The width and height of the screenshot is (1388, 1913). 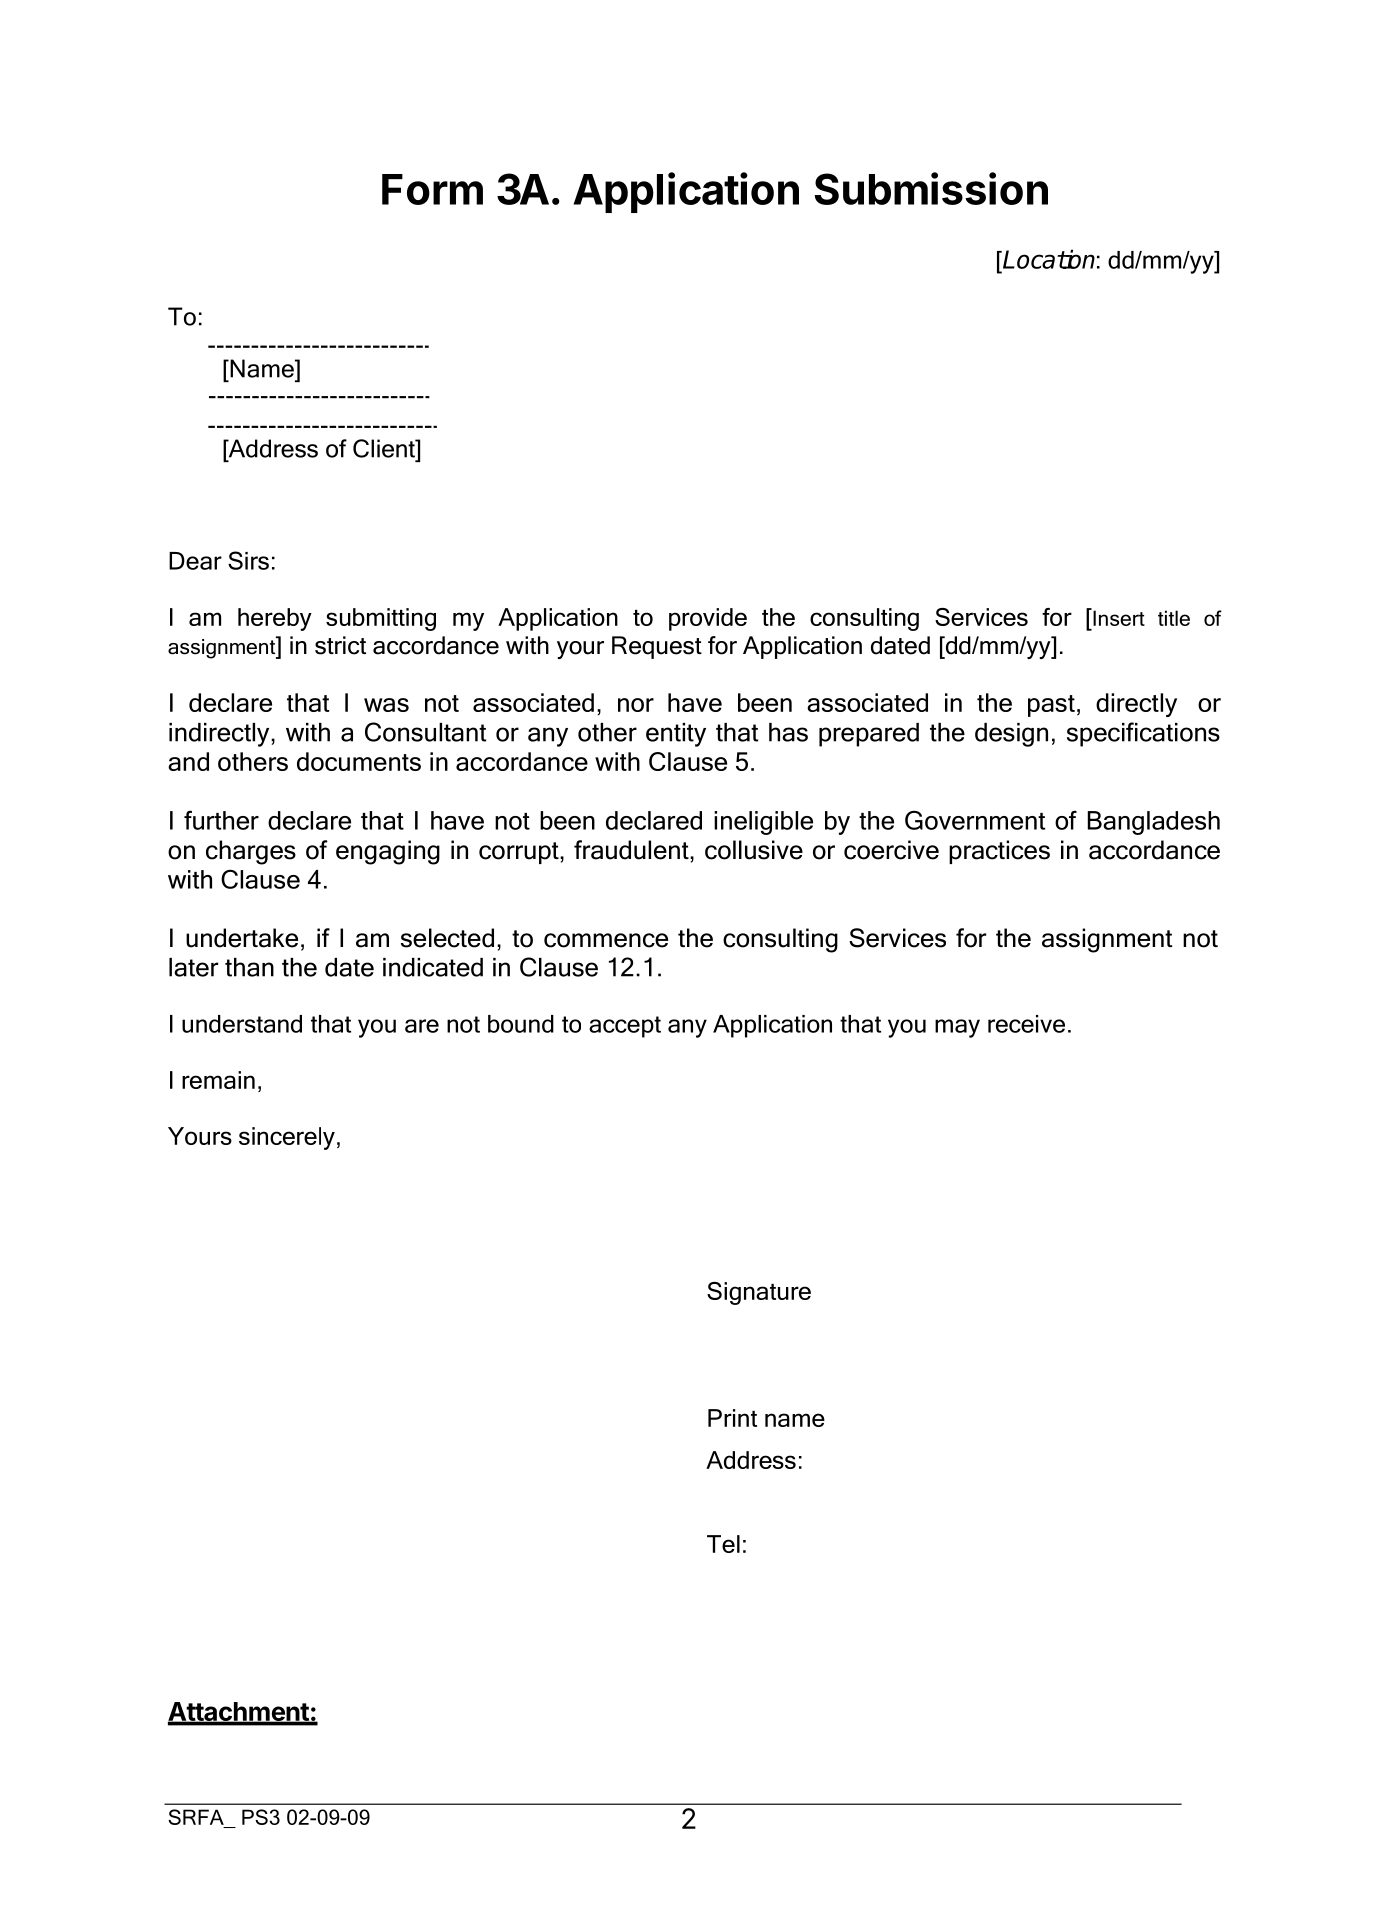 What do you see at coordinates (723, 1544) in the screenshot?
I see `Tel` at bounding box center [723, 1544].
